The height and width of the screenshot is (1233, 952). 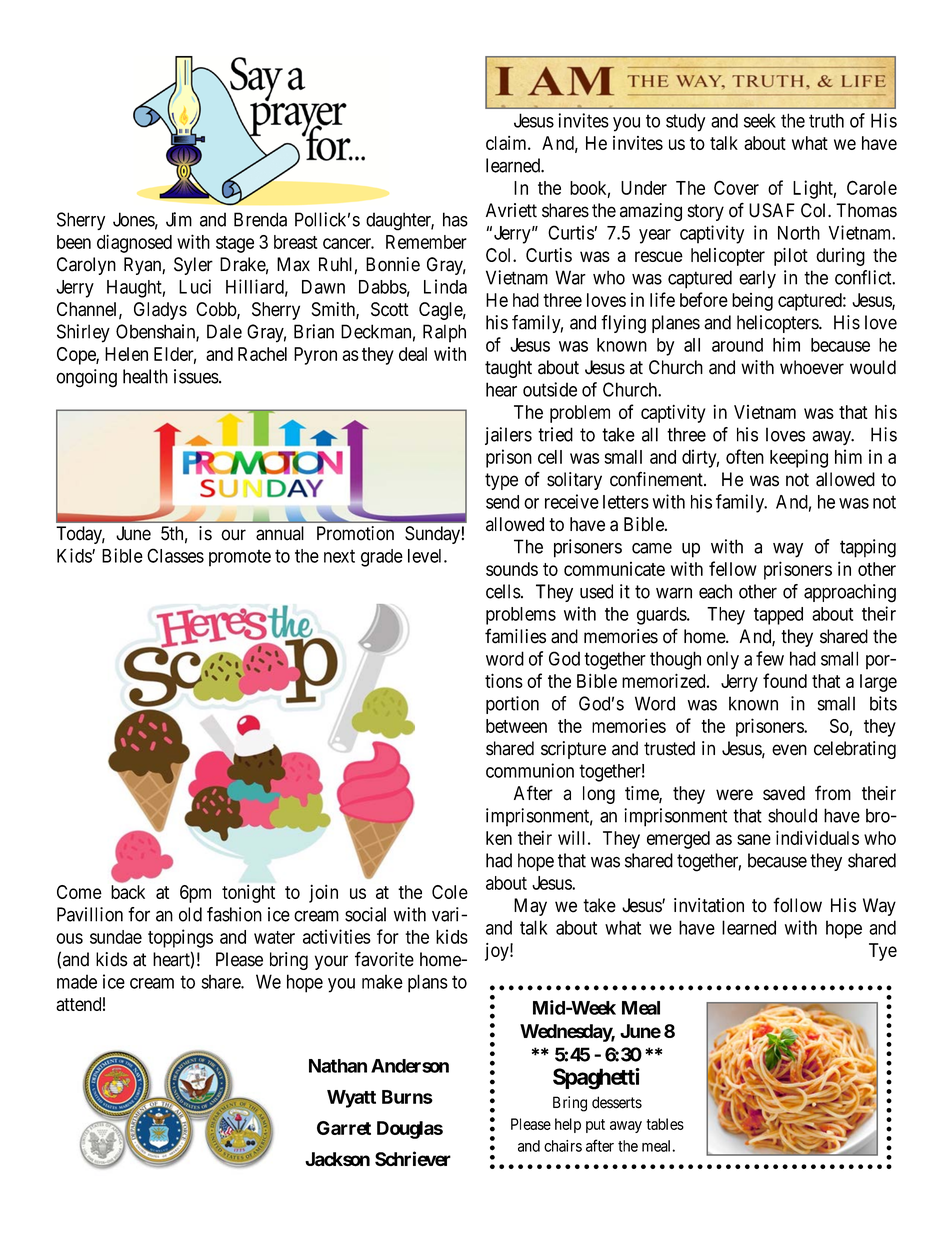 I want to click on seek, so click(x=760, y=120).
